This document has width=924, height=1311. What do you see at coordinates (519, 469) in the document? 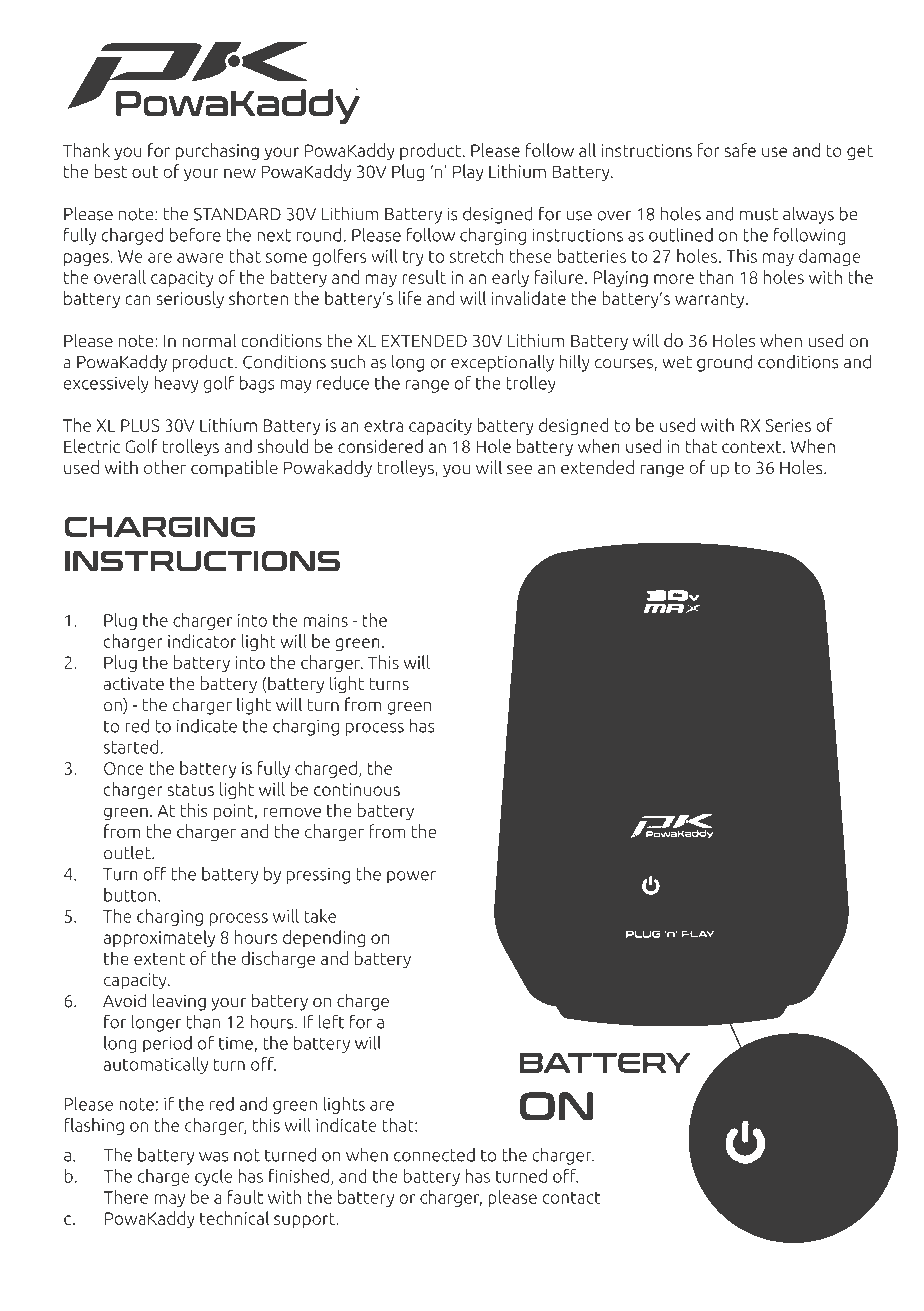
I see `see` at bounding box center [519, 469].
